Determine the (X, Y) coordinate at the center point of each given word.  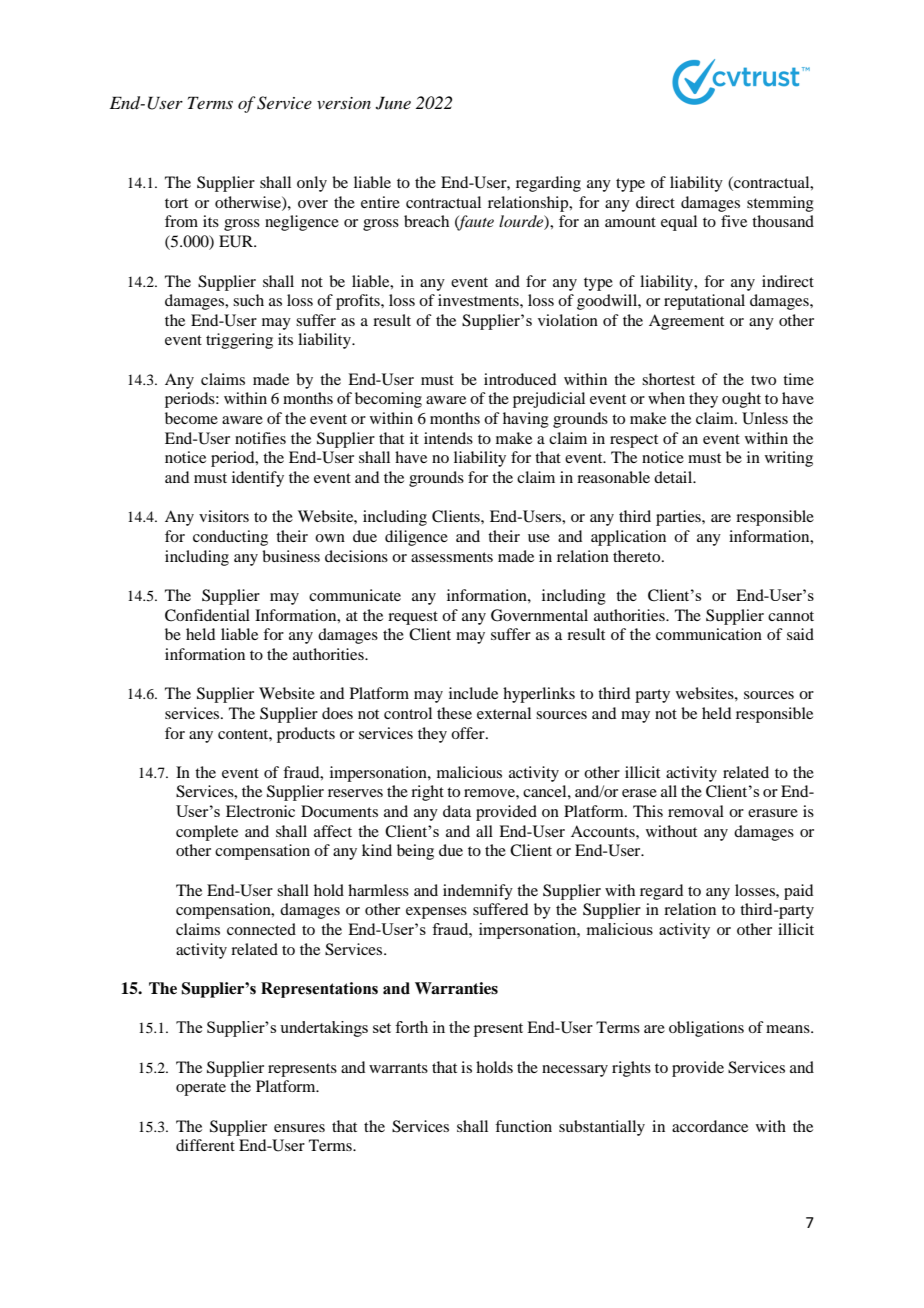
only (312, 184)
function (523, 1126)
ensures (299, 1128)
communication (709, 634)
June (393, 103)
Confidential (207, 615)
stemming (780, 204)
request (413, 618)
